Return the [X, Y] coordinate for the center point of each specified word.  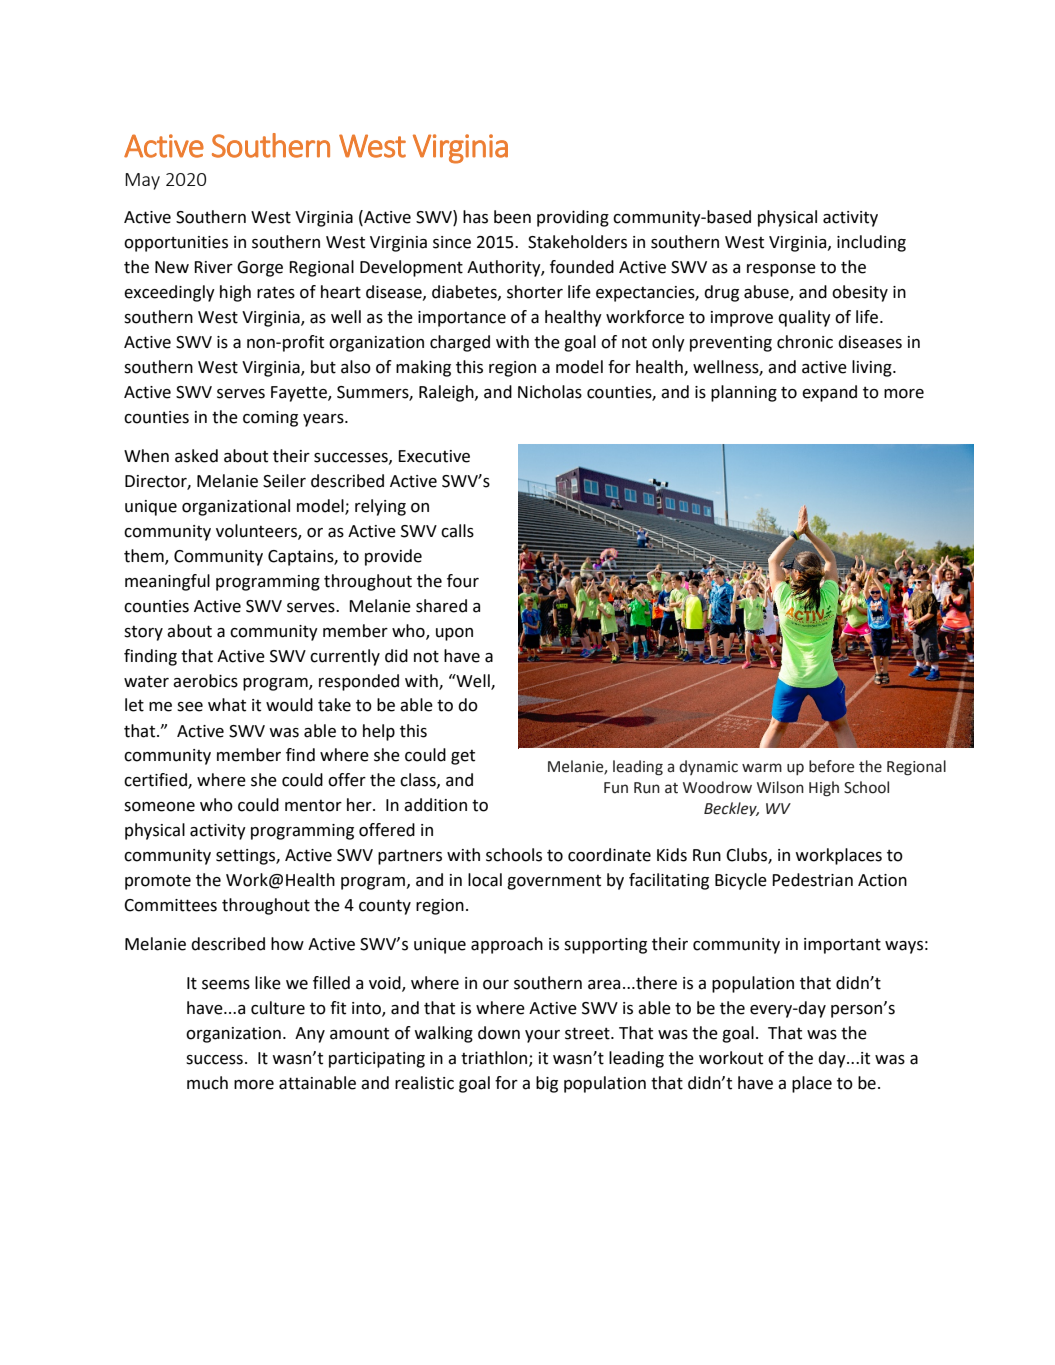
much [207, 1083]
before [831, 766]
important [842, 946]
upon [454, 634]
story [143, 633]
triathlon [495, 1058]
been [512, 217]
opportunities [176, 244]
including [871, 243]
